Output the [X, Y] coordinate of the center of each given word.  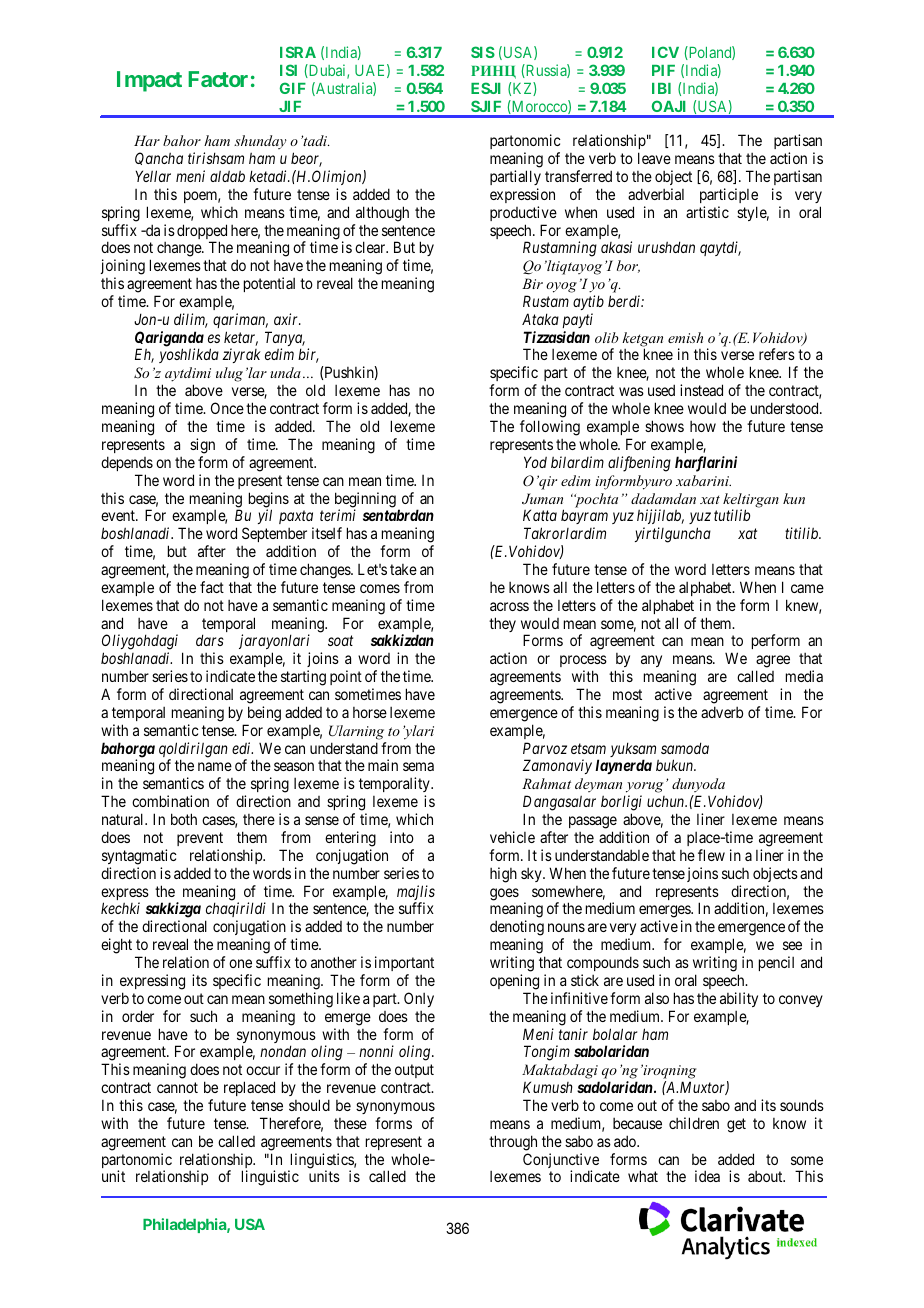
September [274, 536]
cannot [177, 1087]
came [807, 588]
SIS [483, 52]
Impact [149, 81]
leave [654, 158]
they [502, 624]
